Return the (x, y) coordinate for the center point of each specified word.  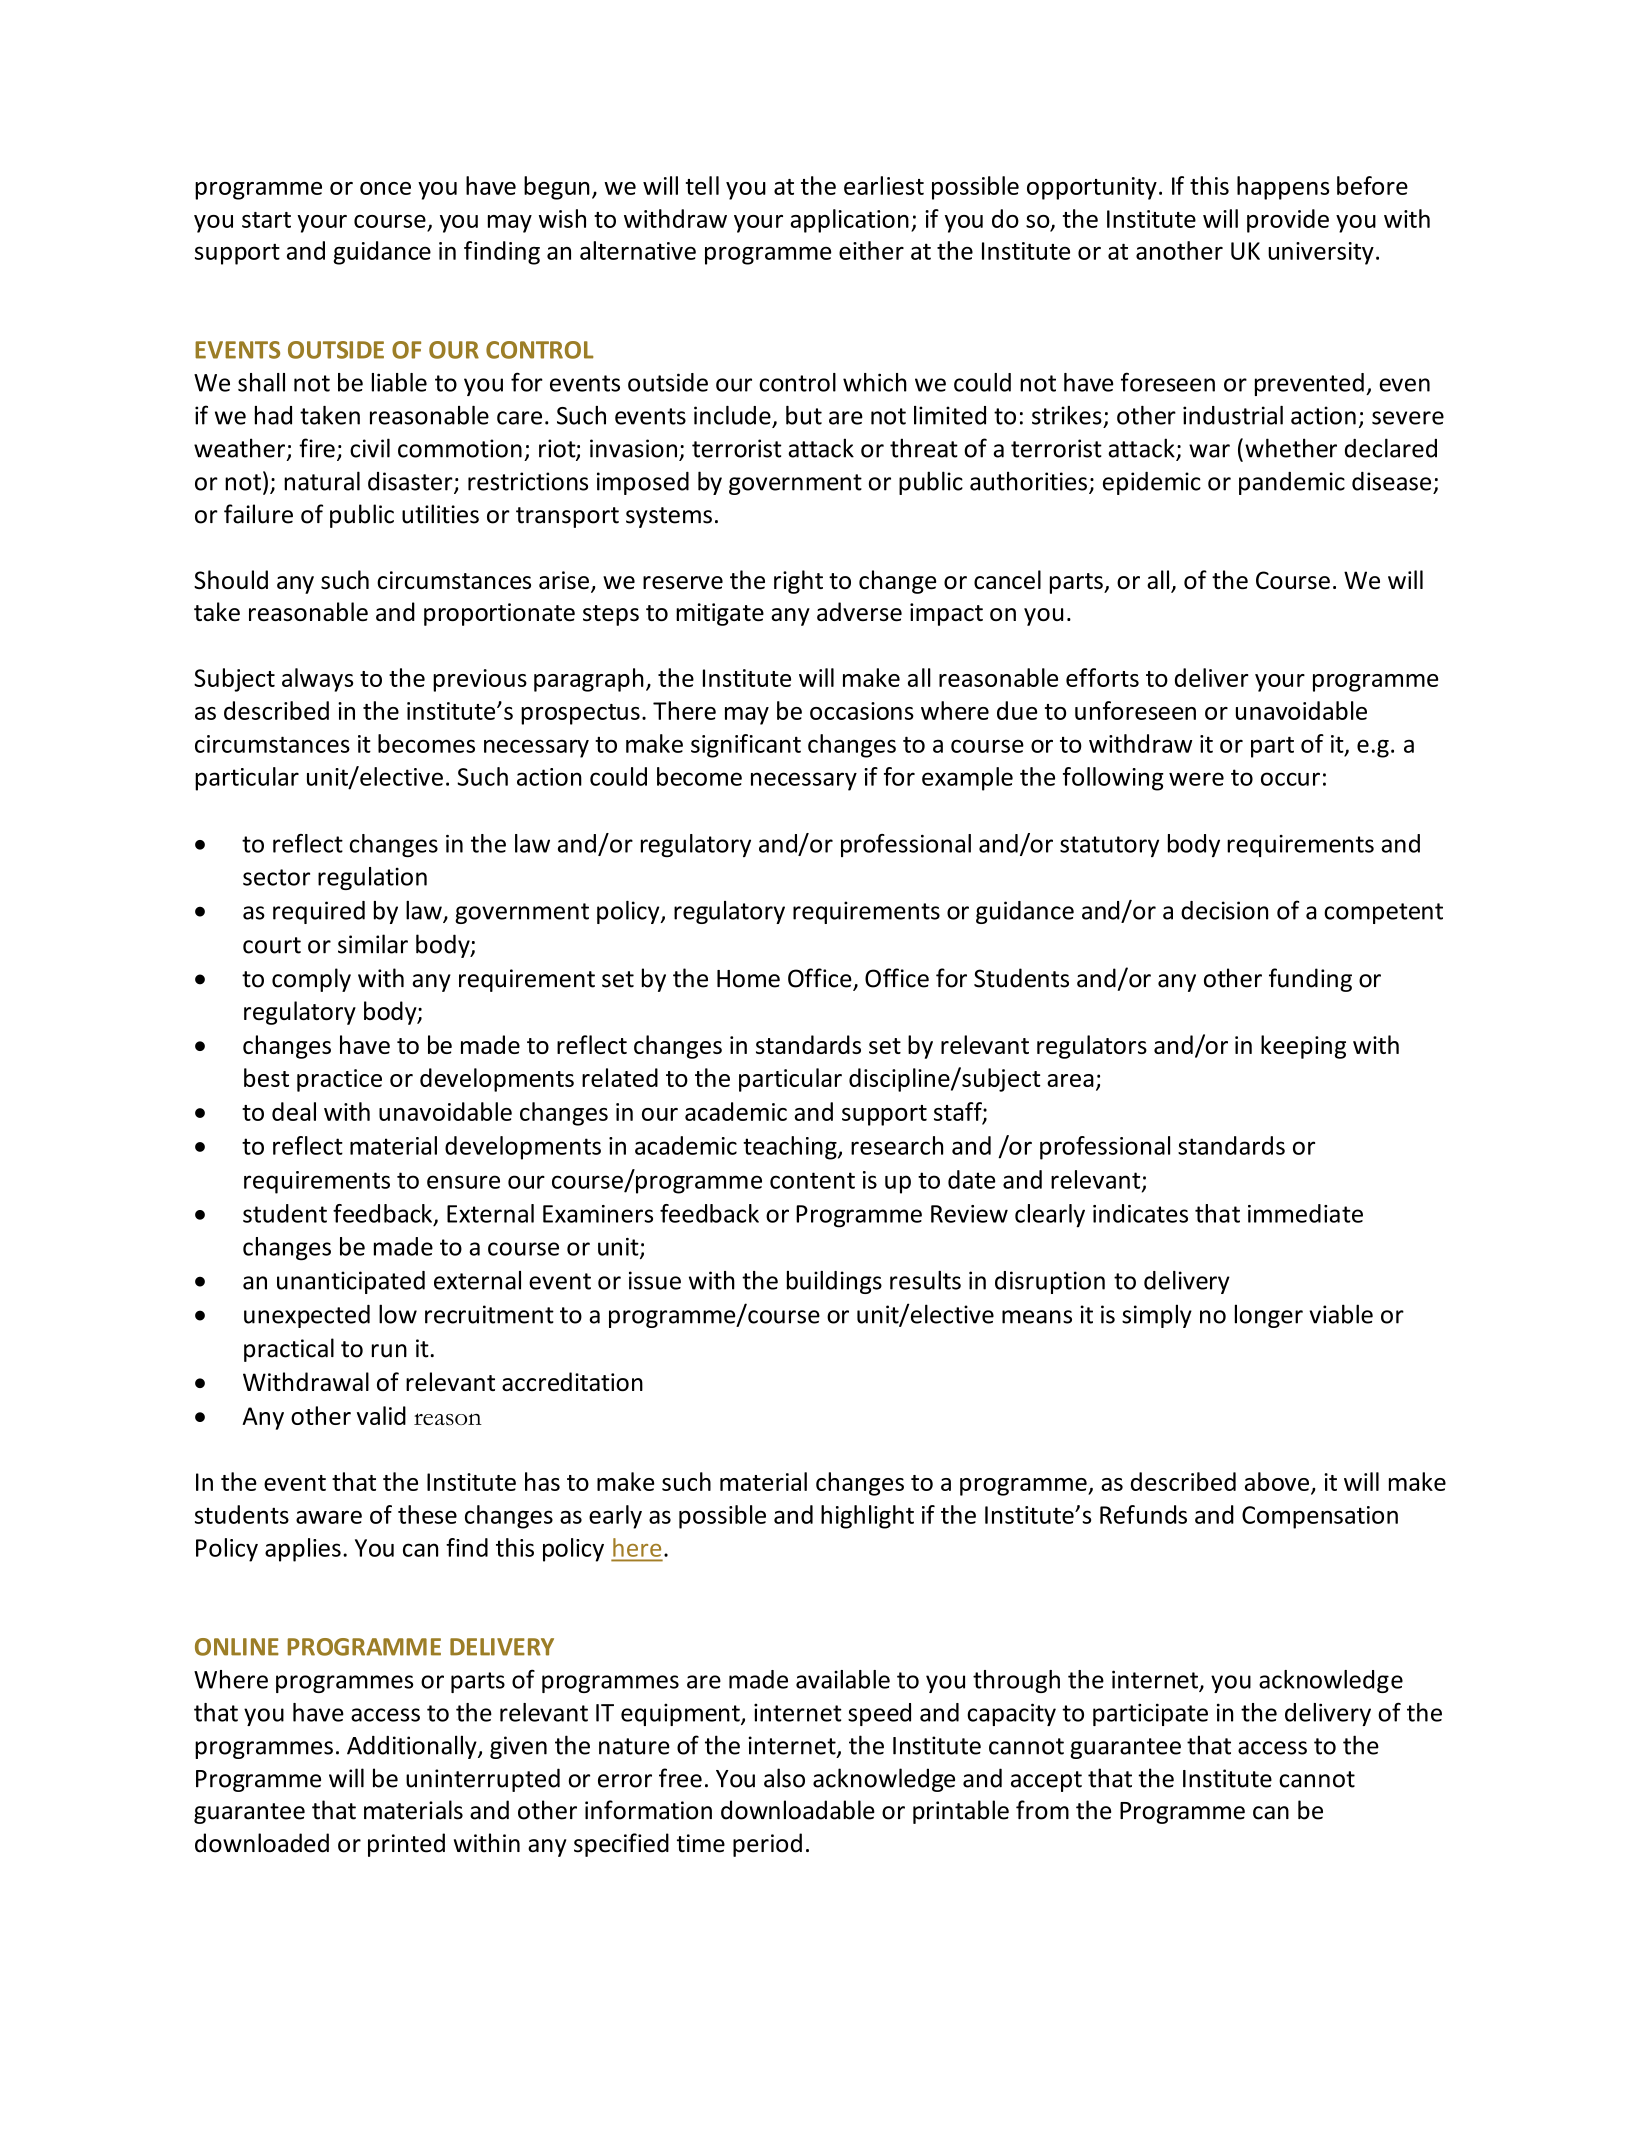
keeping (1303, 1047)
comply (311, 980)
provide (1288, 221)
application (849, 221)
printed (406, 1845)
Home (748, 979)
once (385, 188)
